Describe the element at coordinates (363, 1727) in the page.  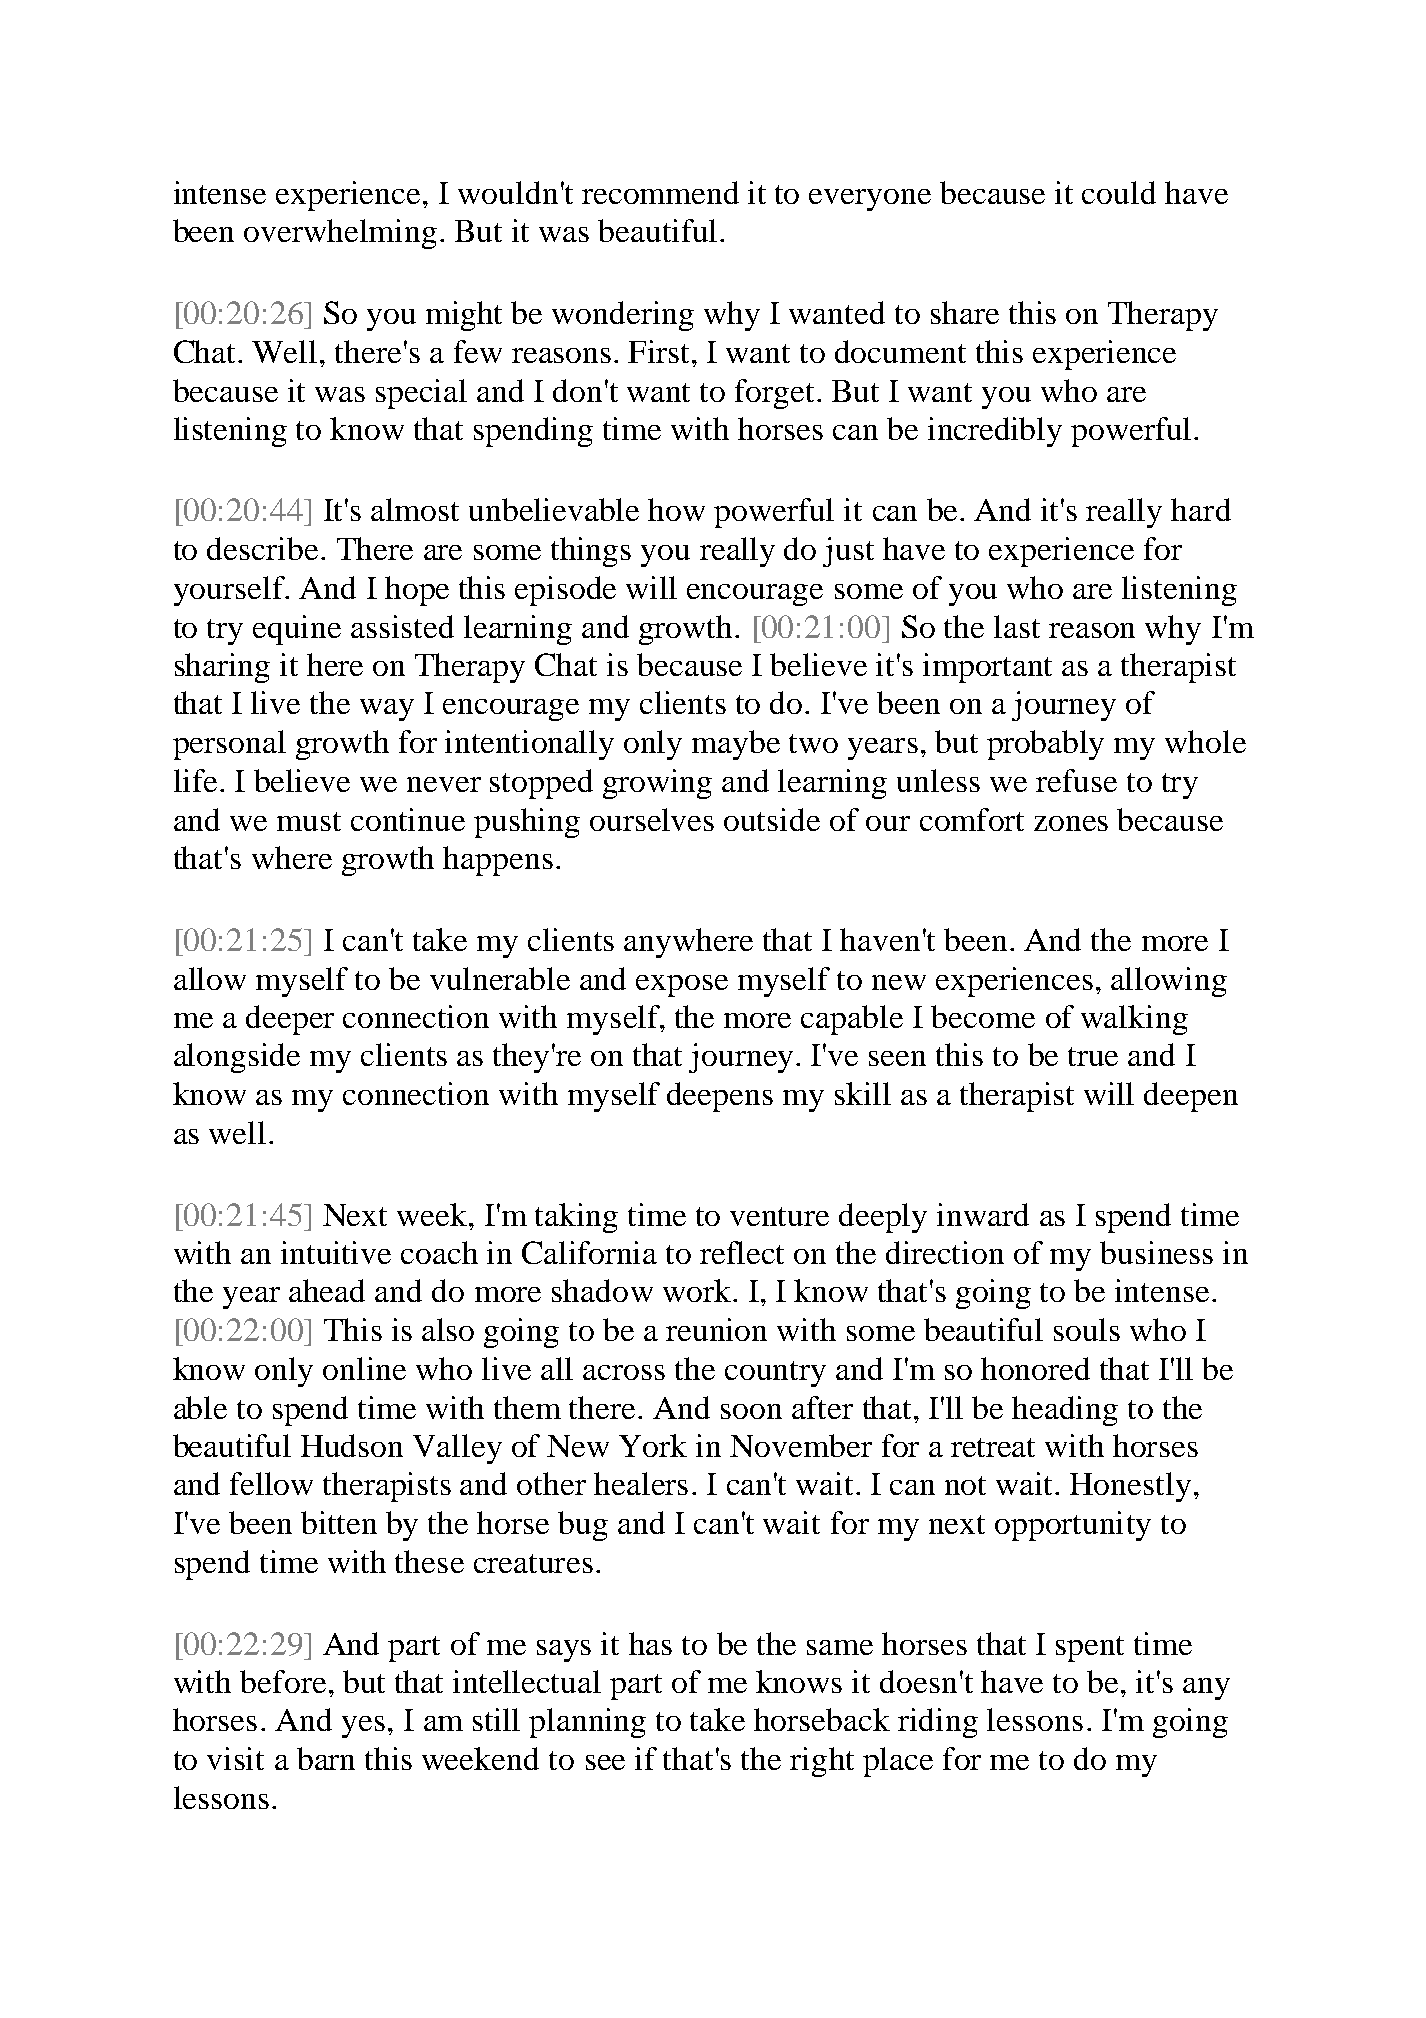
I see `yes` at that location.
